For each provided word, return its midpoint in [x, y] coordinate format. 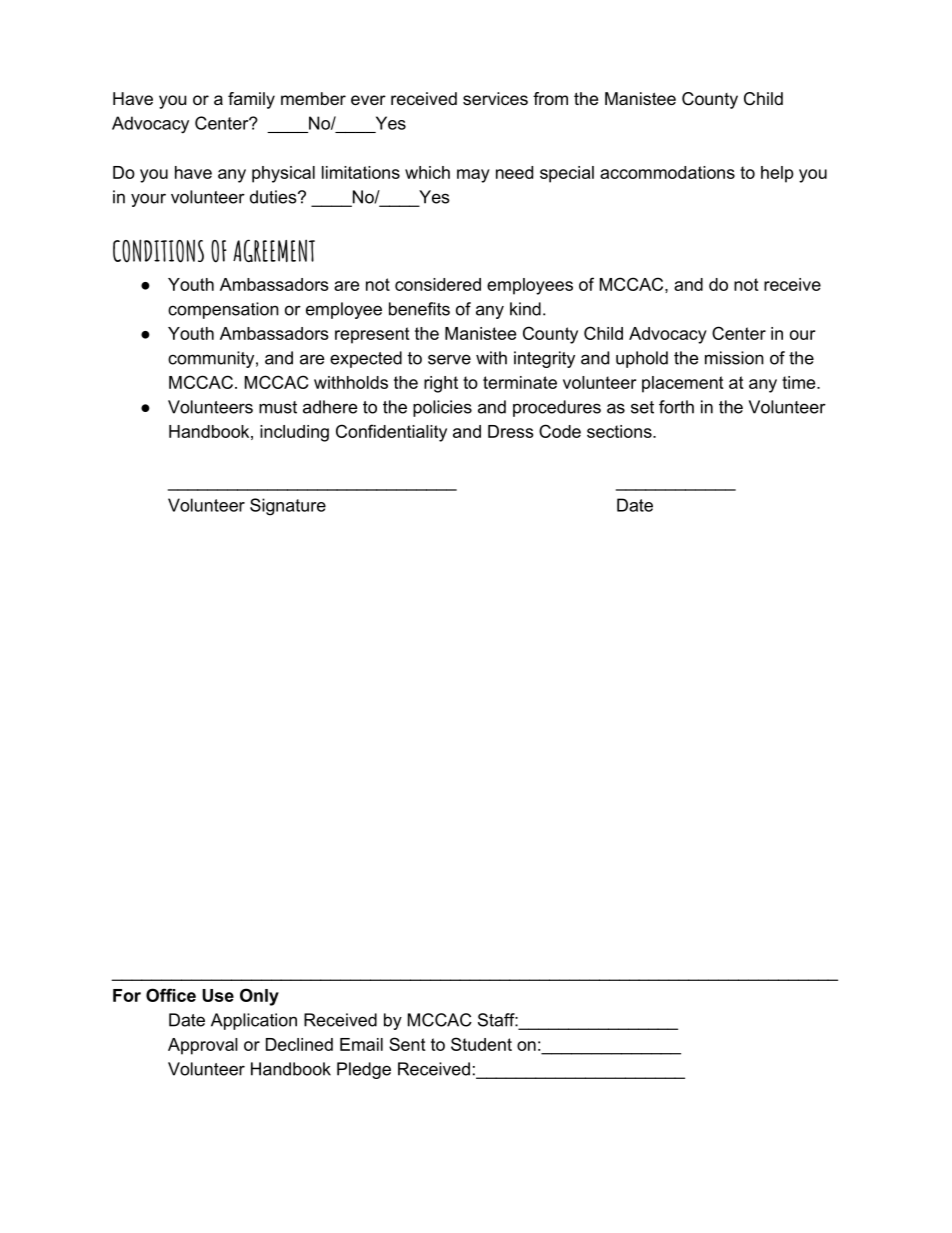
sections [620, 431]
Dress [510, 431]
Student [481, 1044]
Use [218, 995]
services [495, 98]
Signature [288, 507]
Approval [203, 1046]
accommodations [667, 172]
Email [361, 1044]
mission [734, 358]
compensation [223, 310]
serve [449, 359]
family [251, 100]
